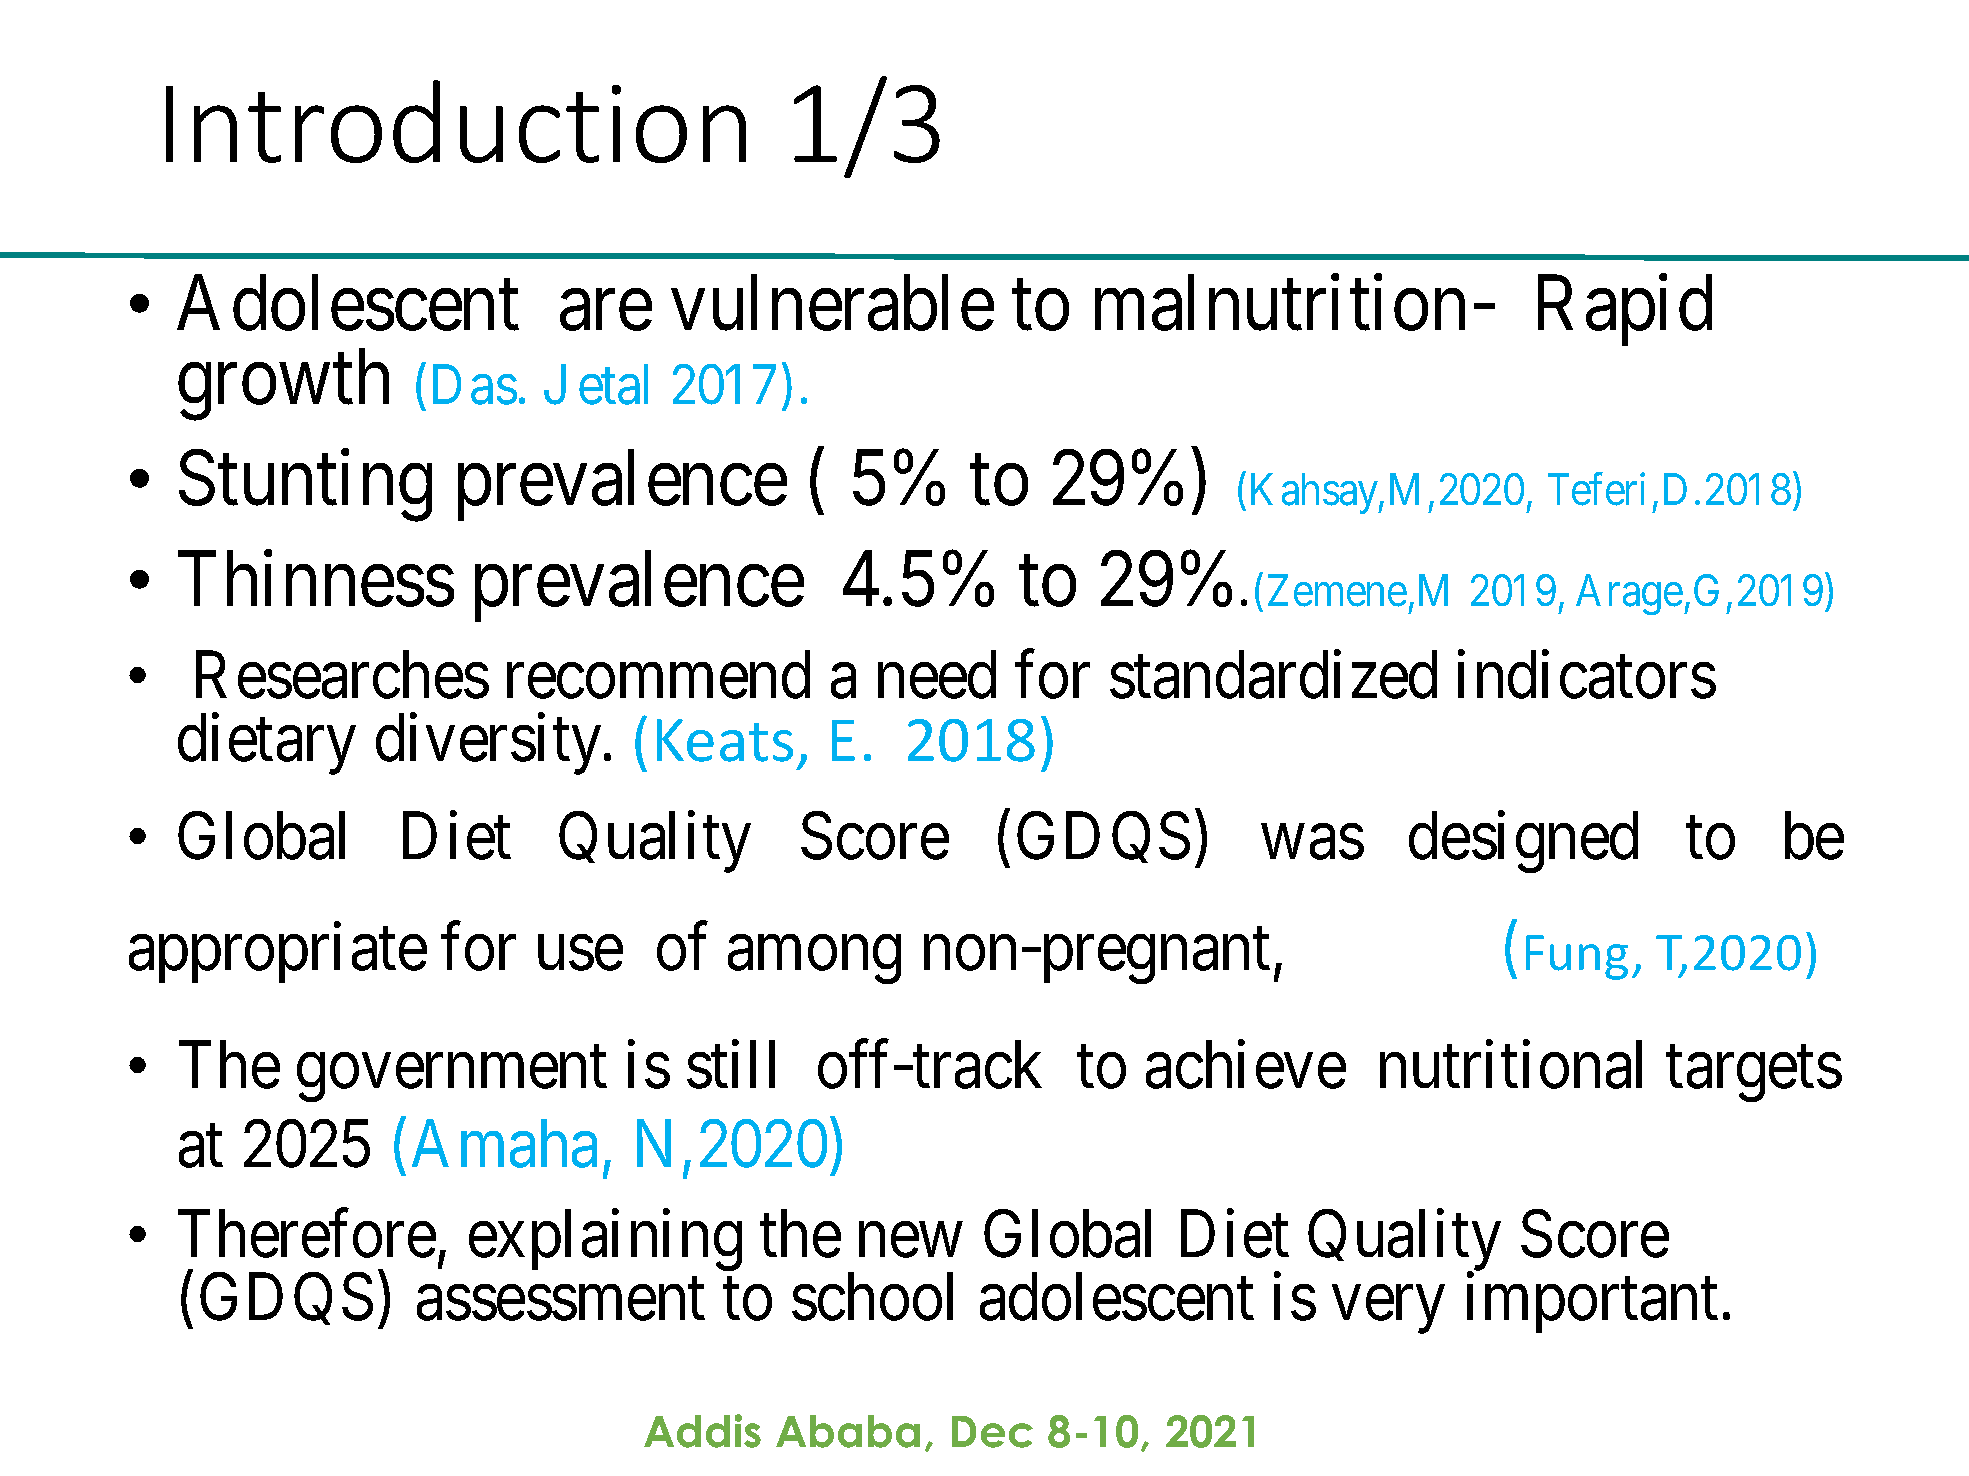 The width and height of the screenshot is (1969, 1476). I want to click on etal, so click(613, 384).
